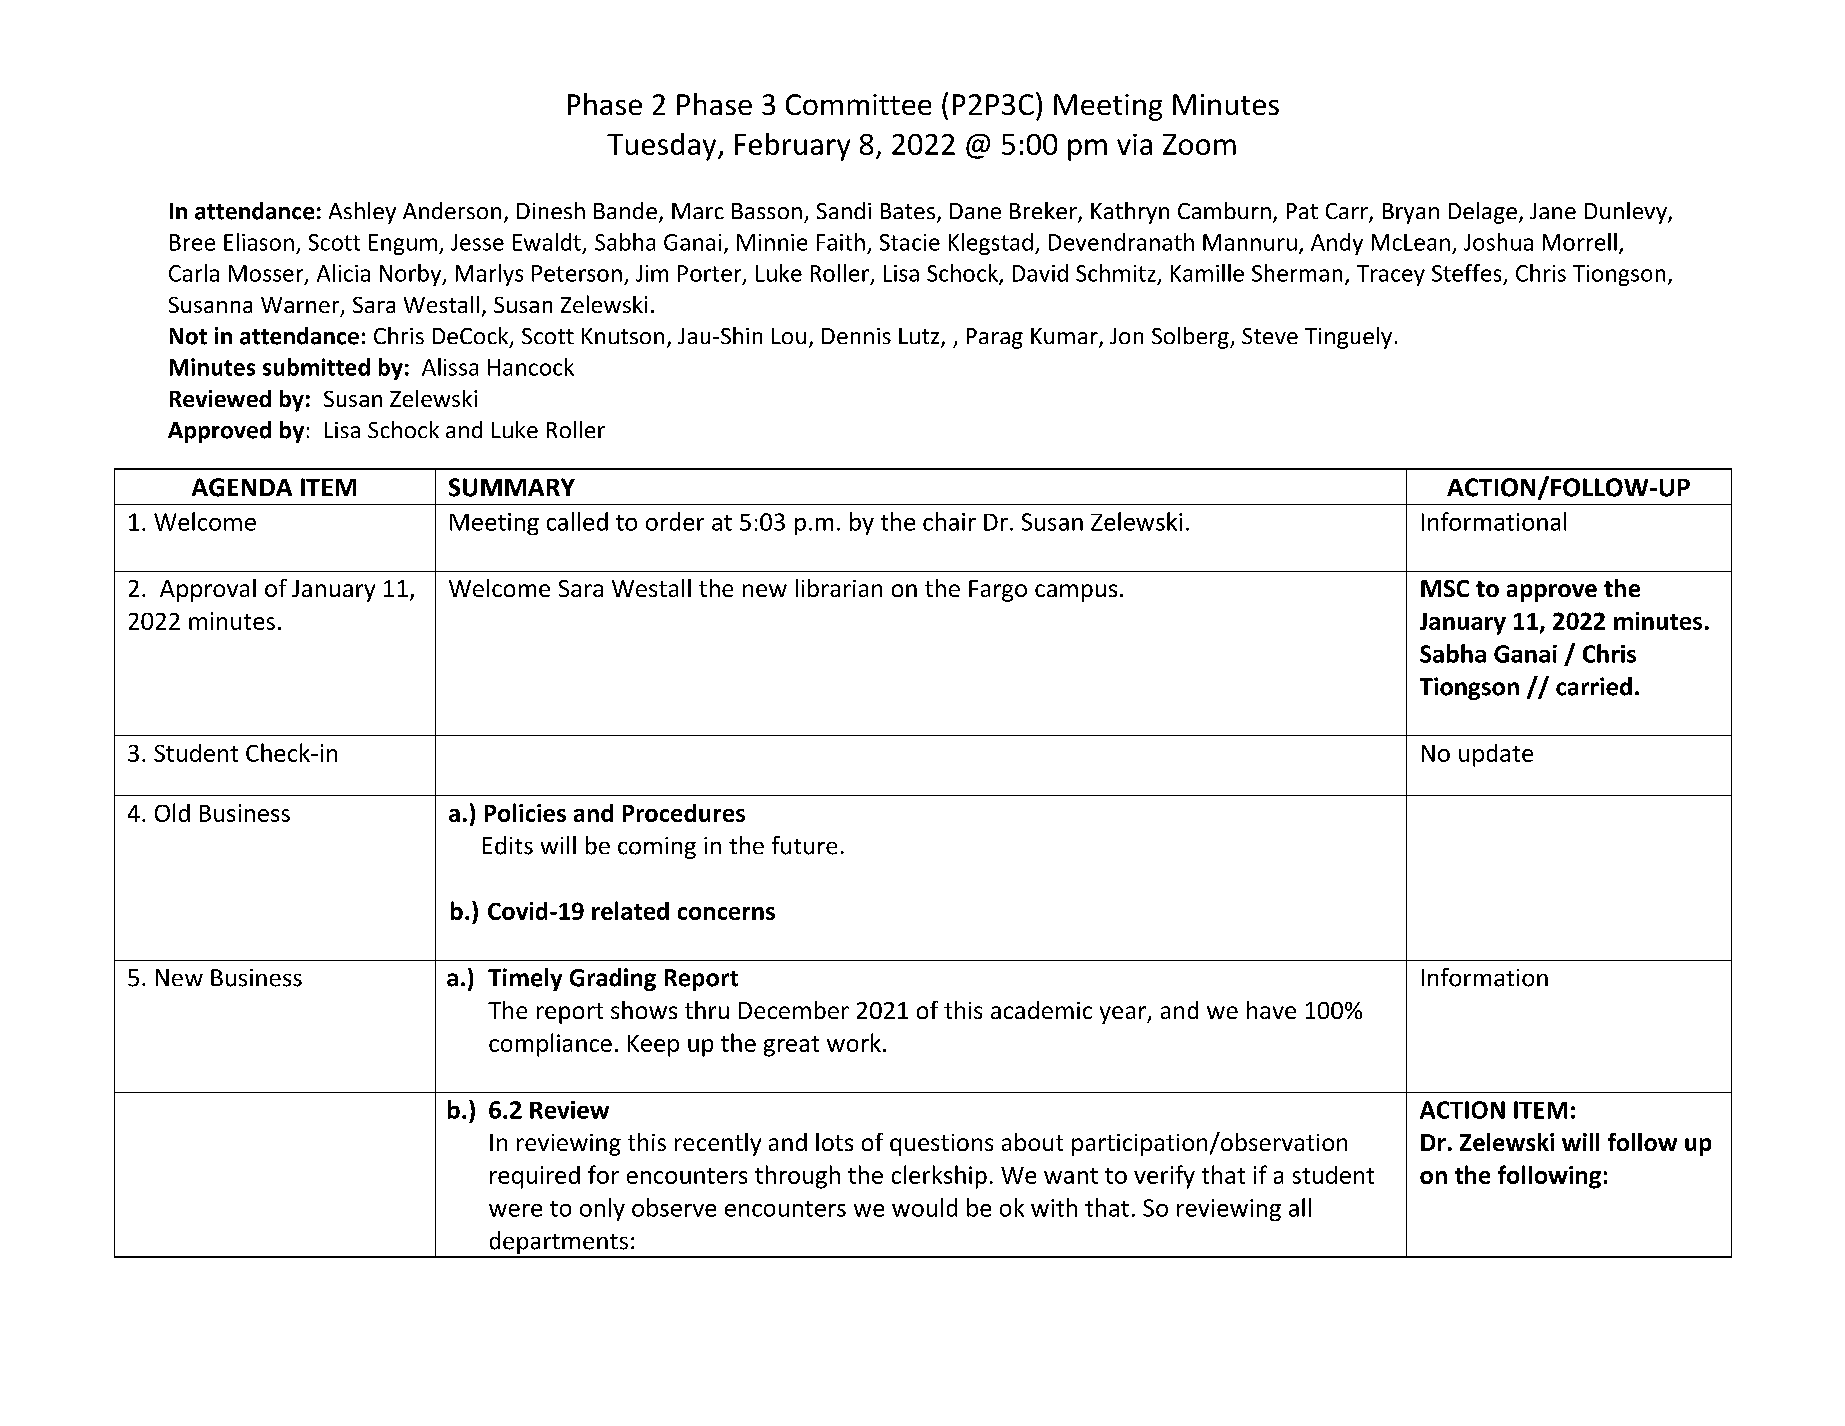 Image resolution: width=1845 pixels, height=1426 pixels. I want to click on Approval, so click(208, 590).
